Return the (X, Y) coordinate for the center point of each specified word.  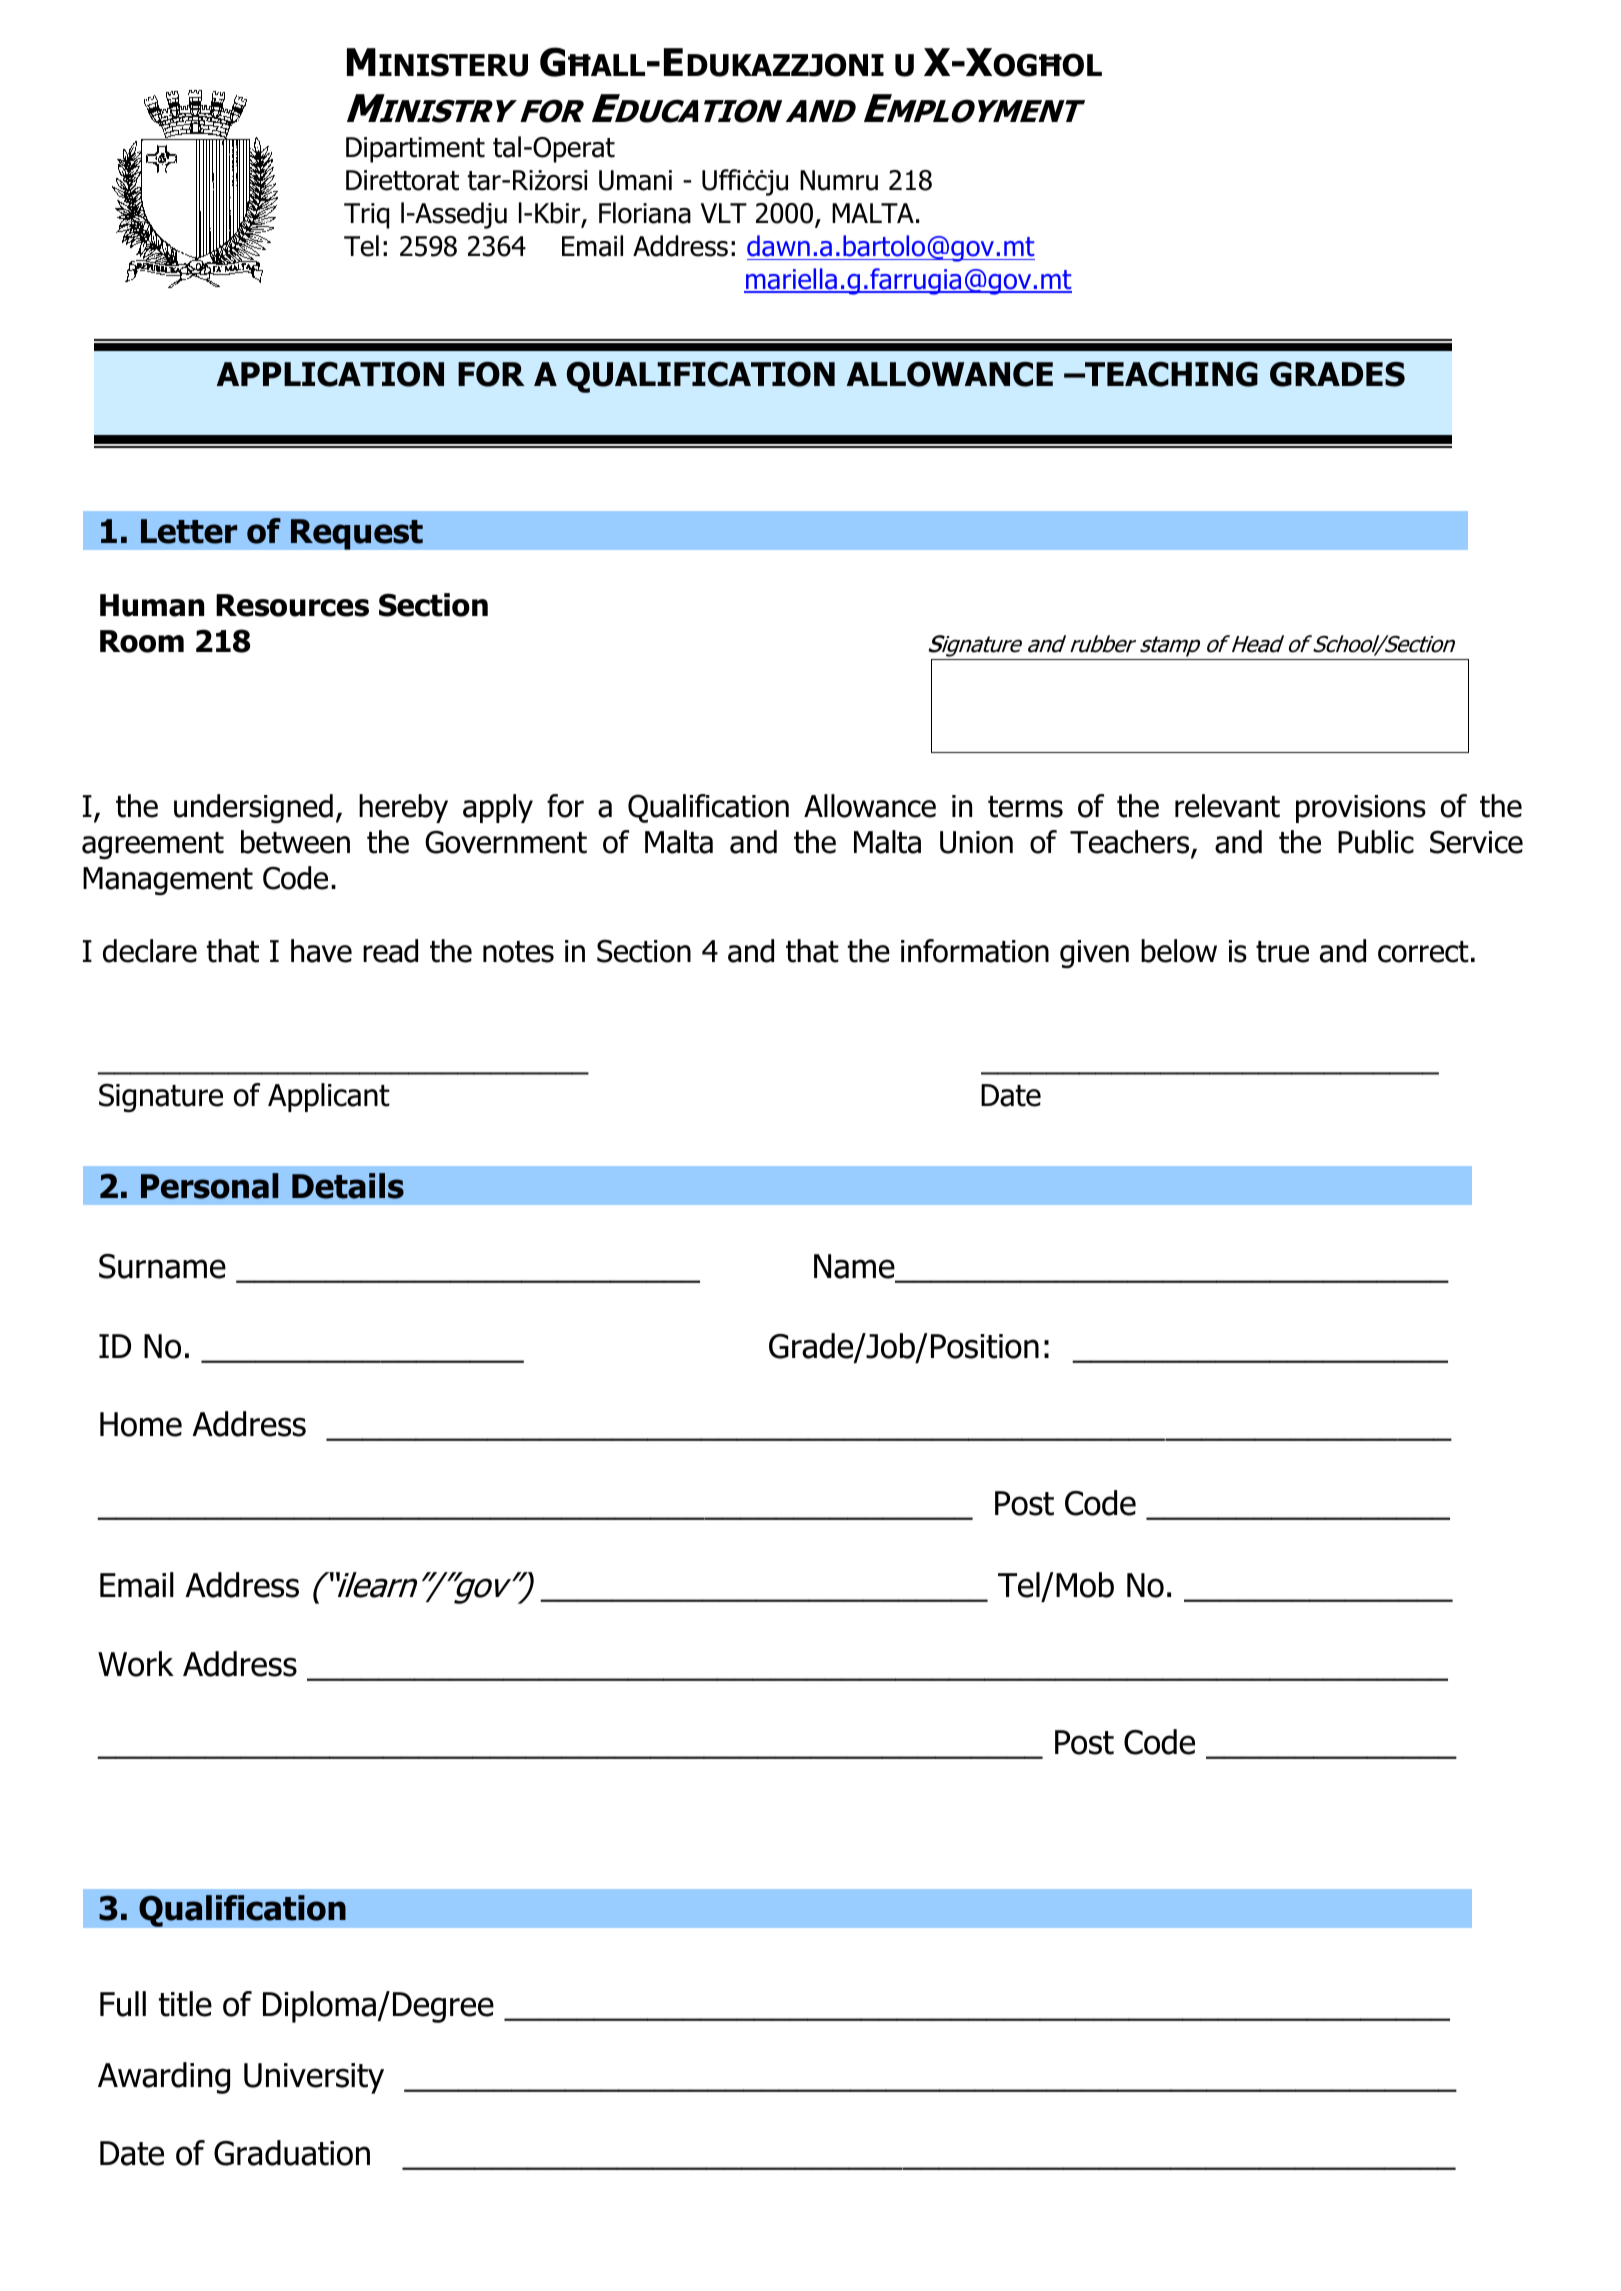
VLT (724, 213)
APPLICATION (330, 374)
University (314, 2078)
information (975, 951)
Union (976, 842)
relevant (1227, 806)
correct (1423, 952)
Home (141, 1424)
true (1282, 952)
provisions (1361, 809)
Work (136, 1664)
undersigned (253, 809)
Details (348, 1186)
